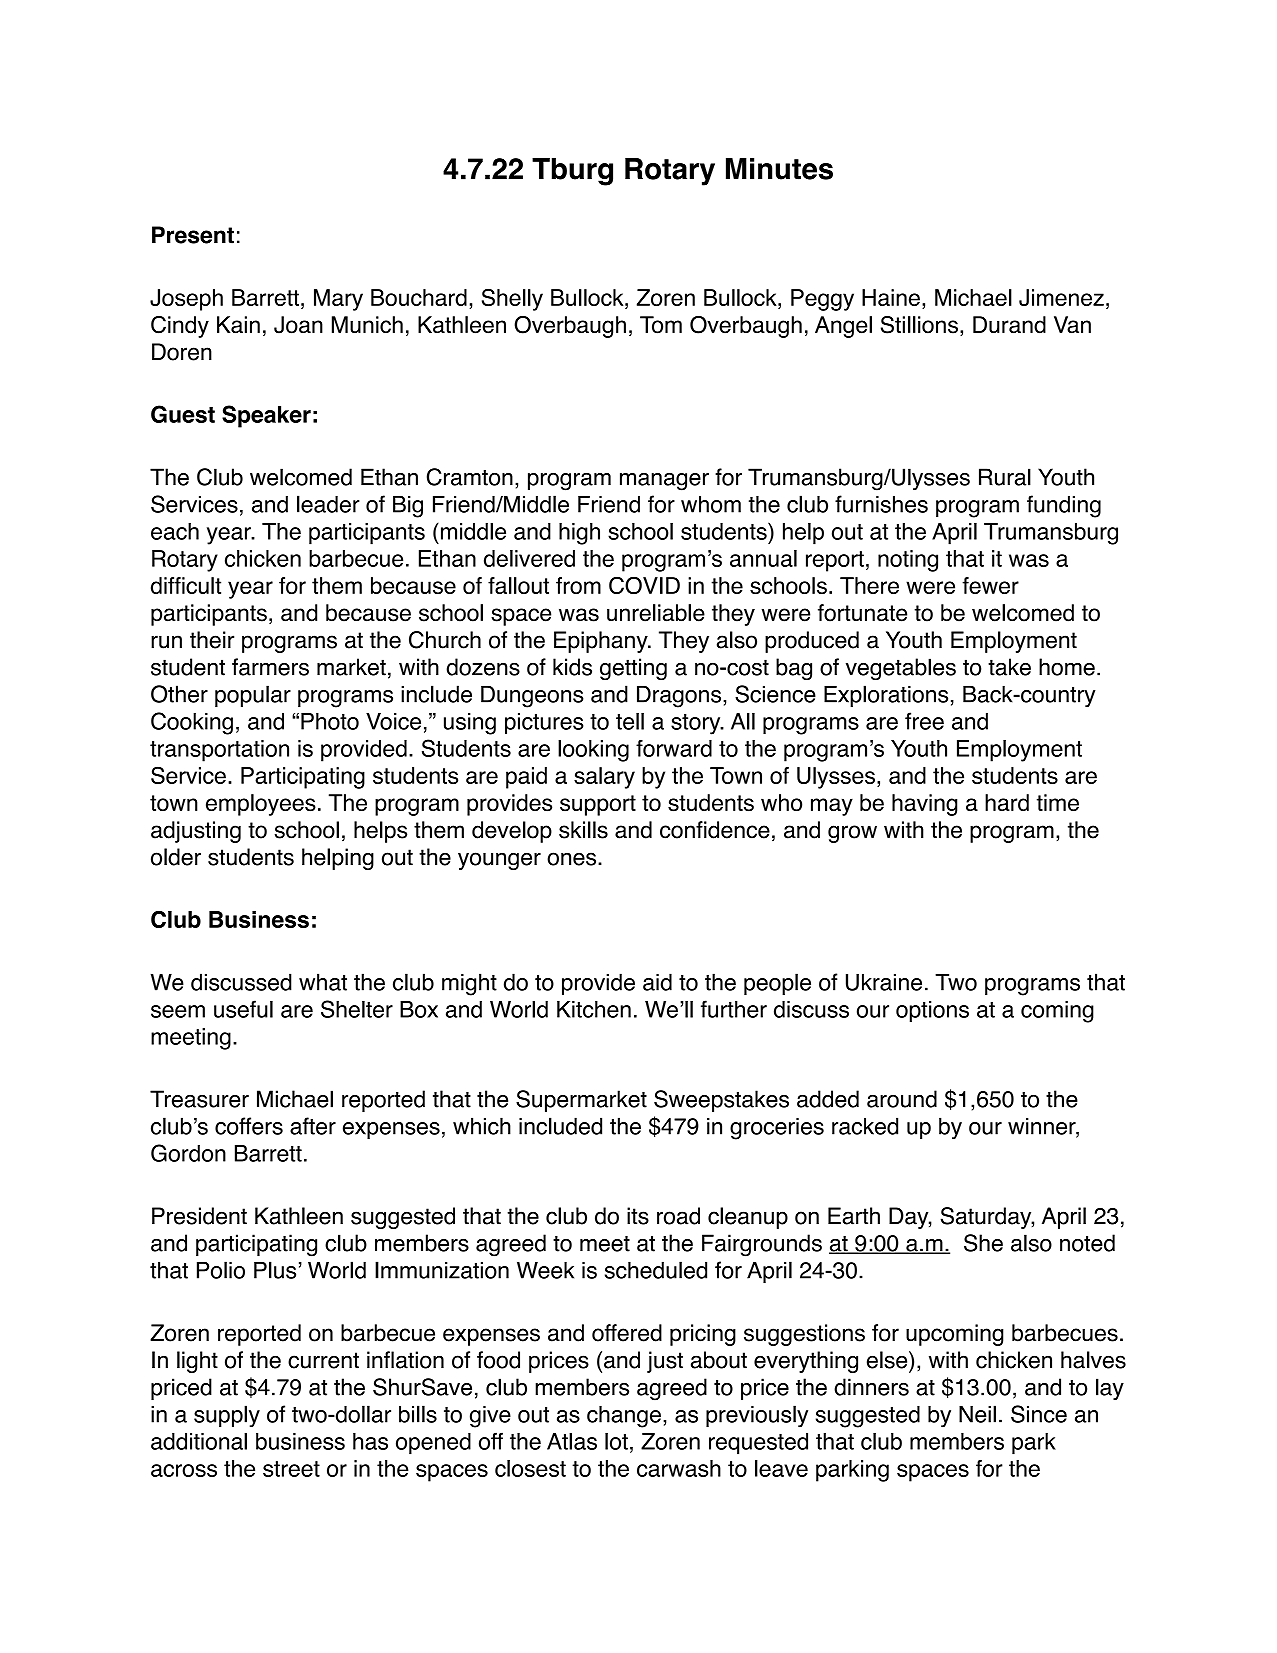  Describe the element at coordinates (624, 1416) in the document. I see `change` at that location.
